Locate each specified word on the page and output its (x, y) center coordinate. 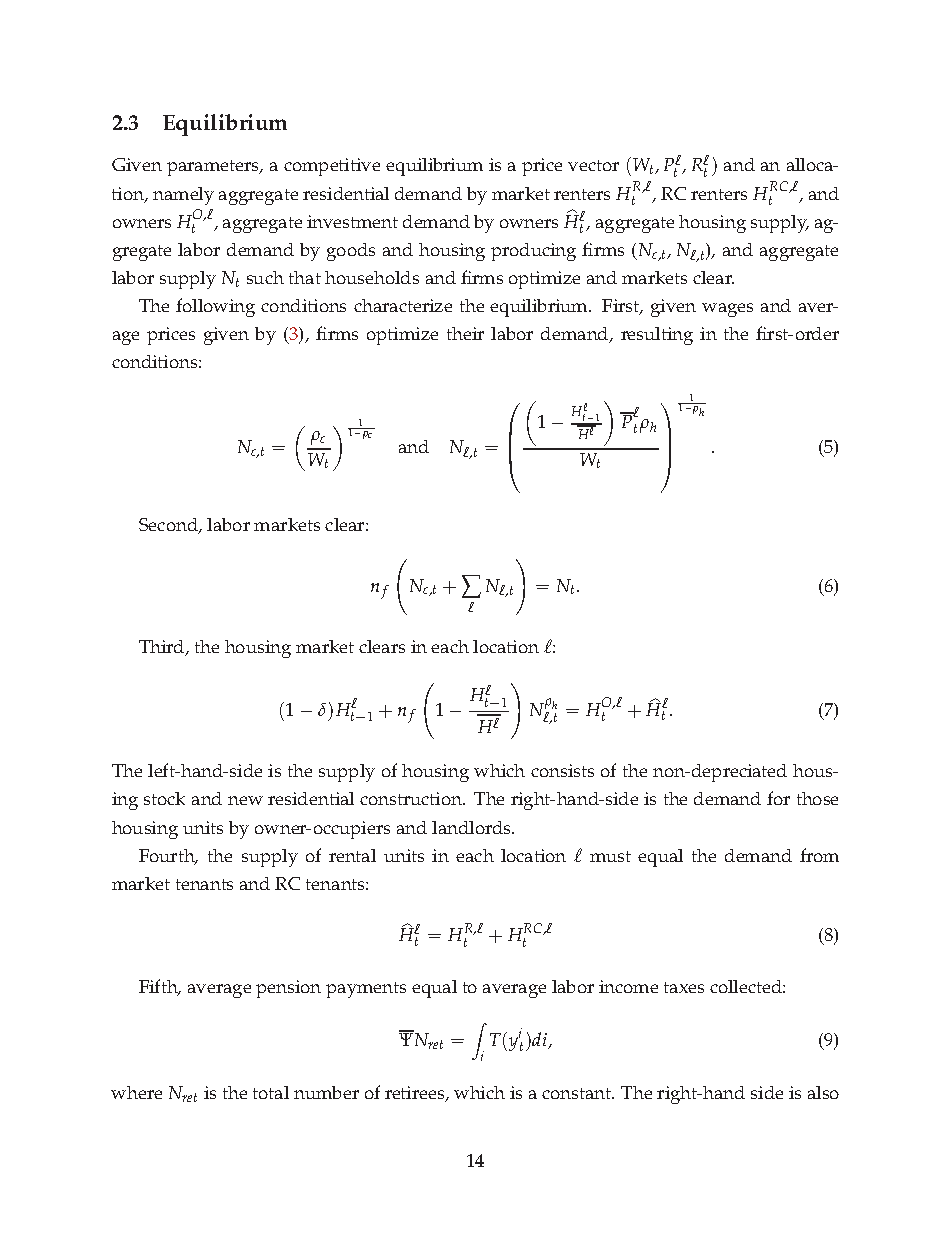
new (245, 800)
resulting (657, 336)
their (465, 333)
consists (562, 770)
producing (533, 252)
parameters (214, 168)
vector (593, 165)
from (819, 855)
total (271, 1092)
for (778, 798)
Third (163, 648)
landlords (472, 827)
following (215, 307)
